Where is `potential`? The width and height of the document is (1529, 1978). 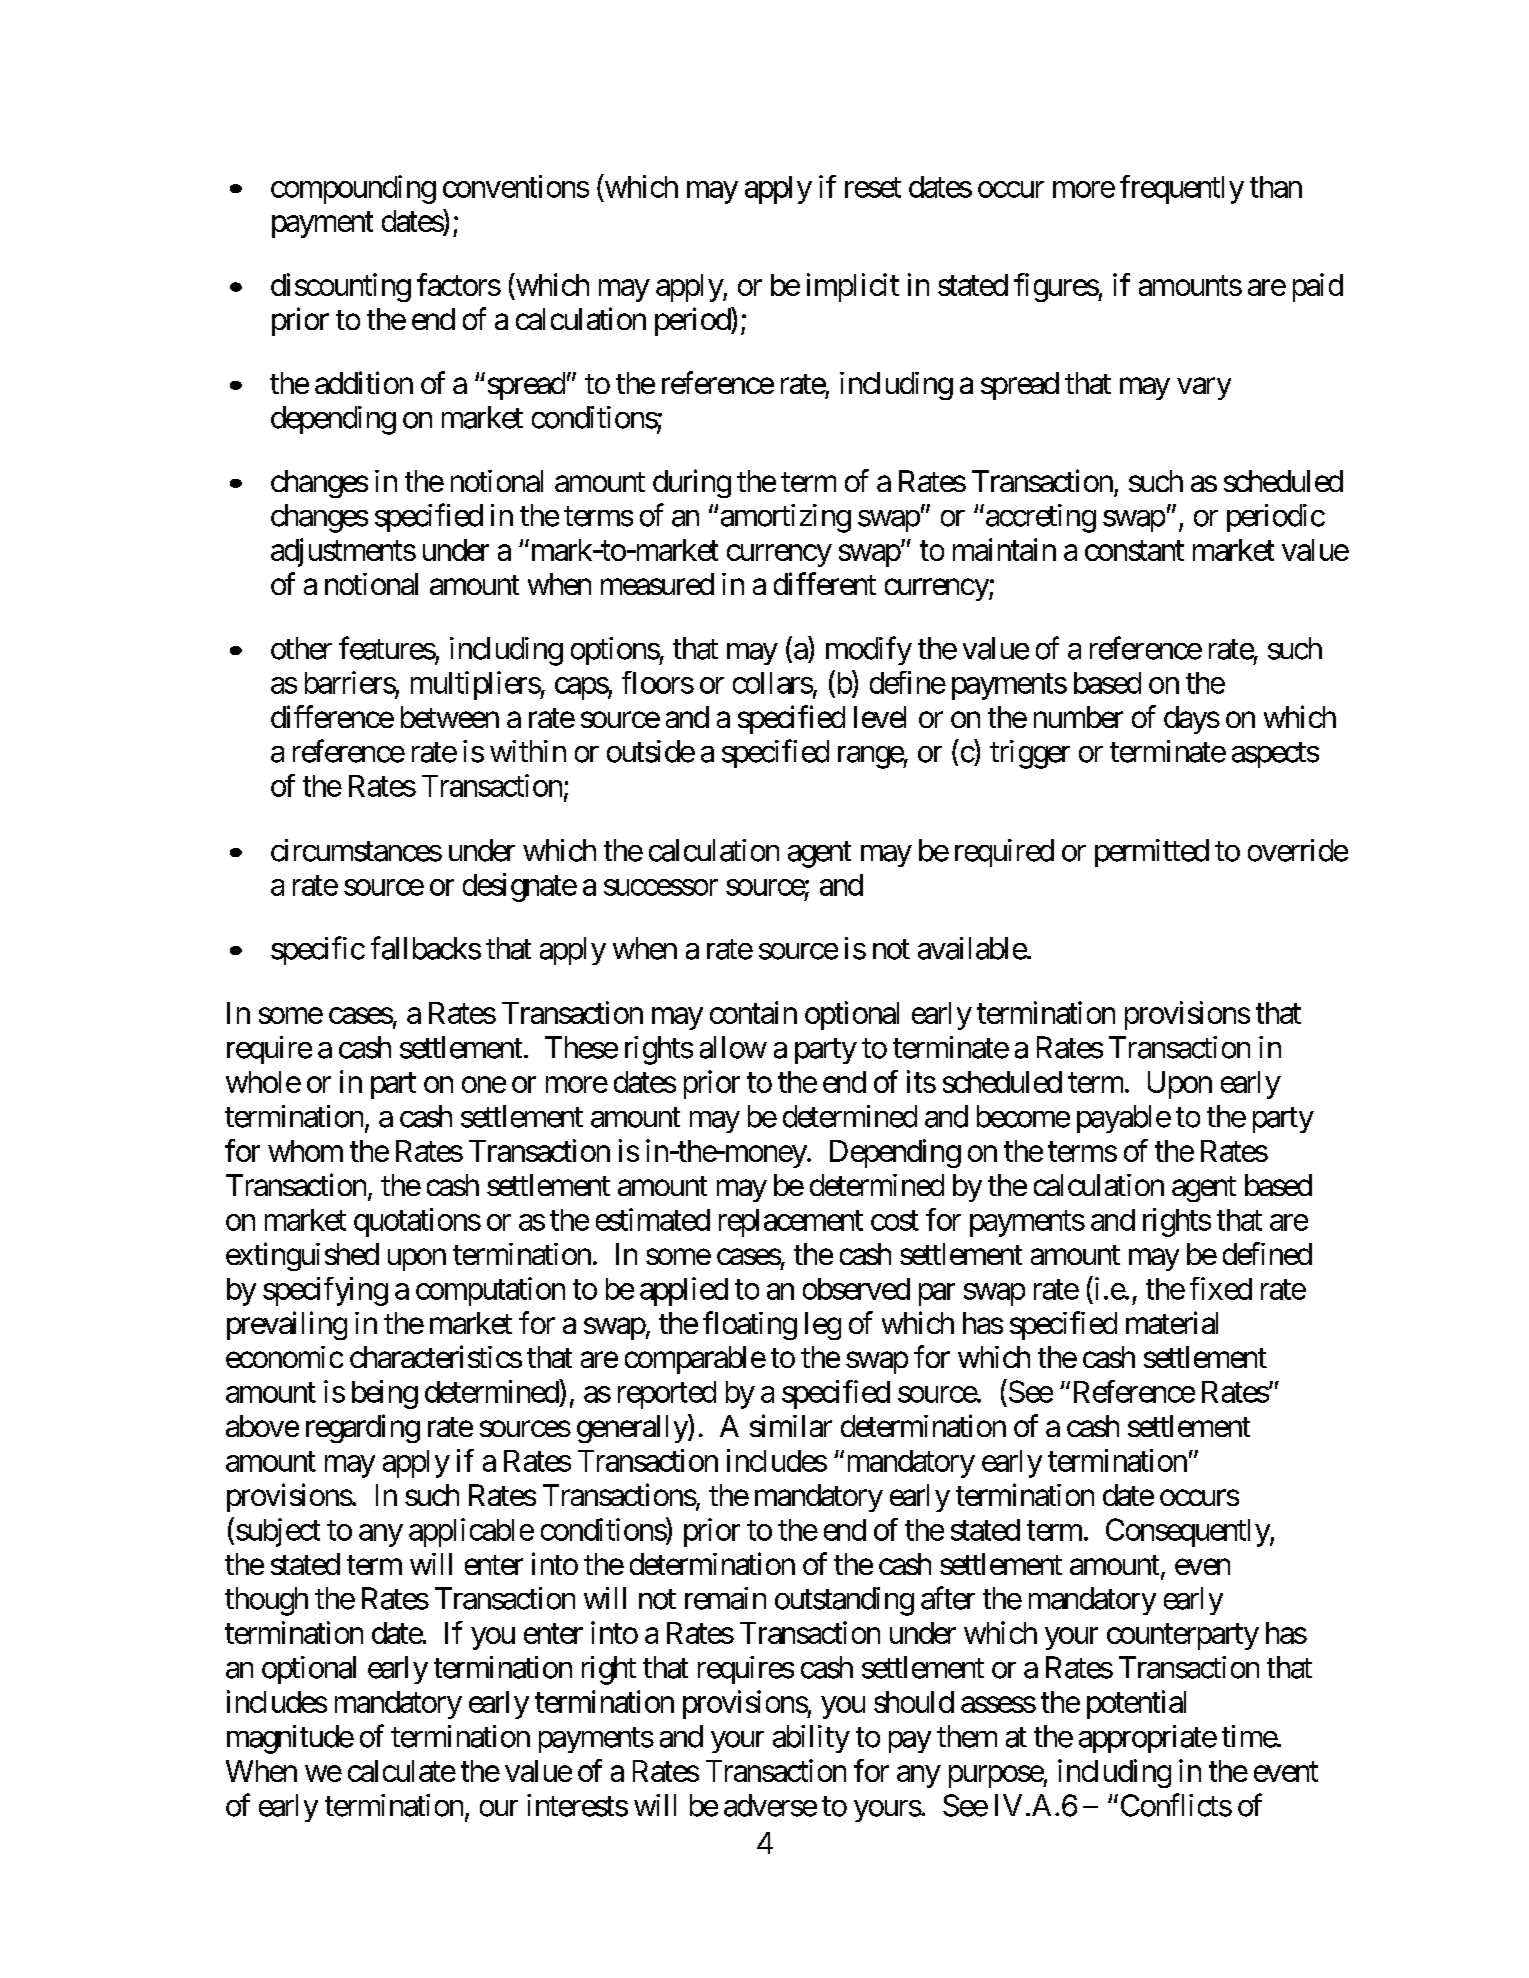
potential is located at coordinates (1136, 1704).
